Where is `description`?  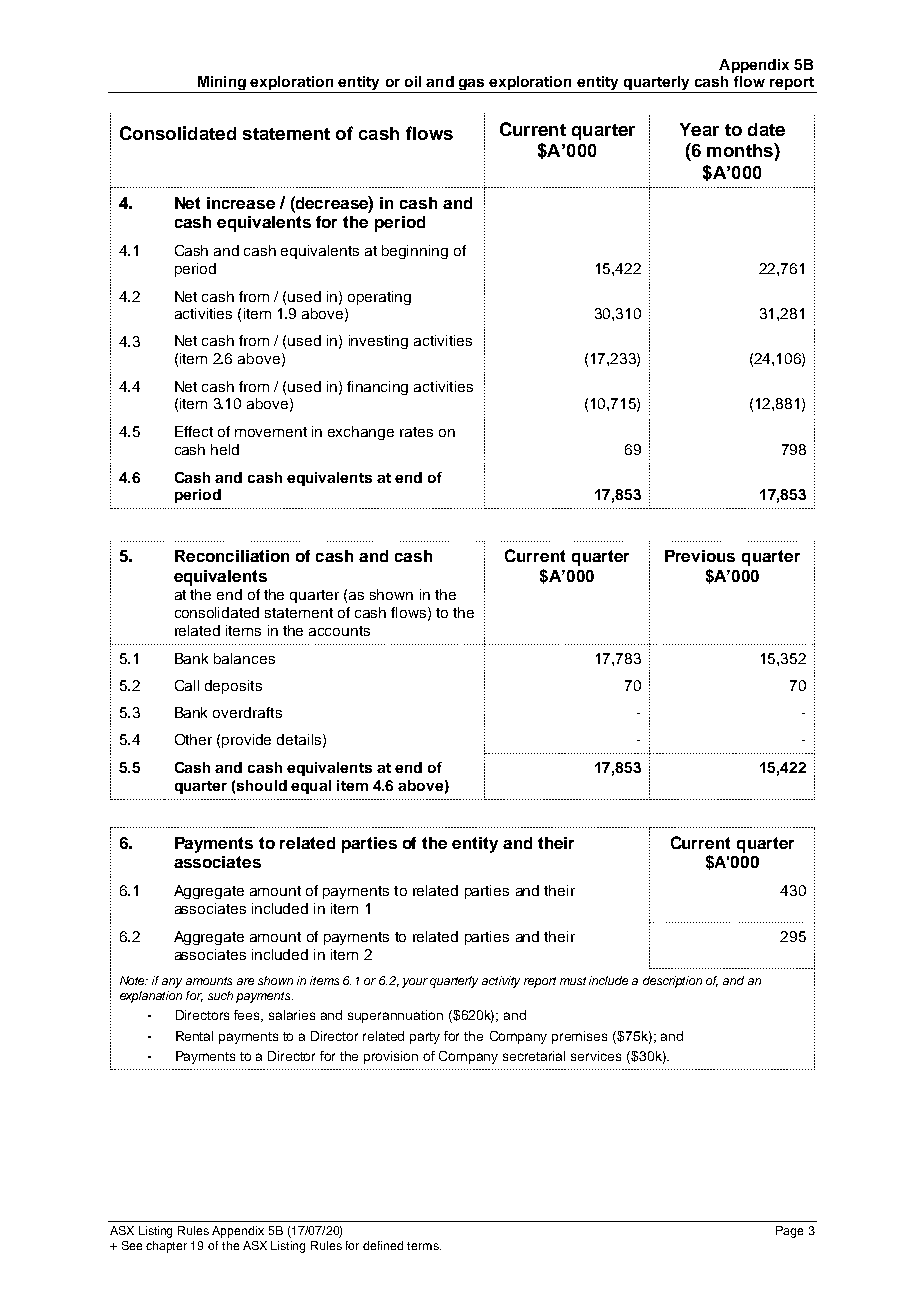
description is located at coordinates (672, 982).
